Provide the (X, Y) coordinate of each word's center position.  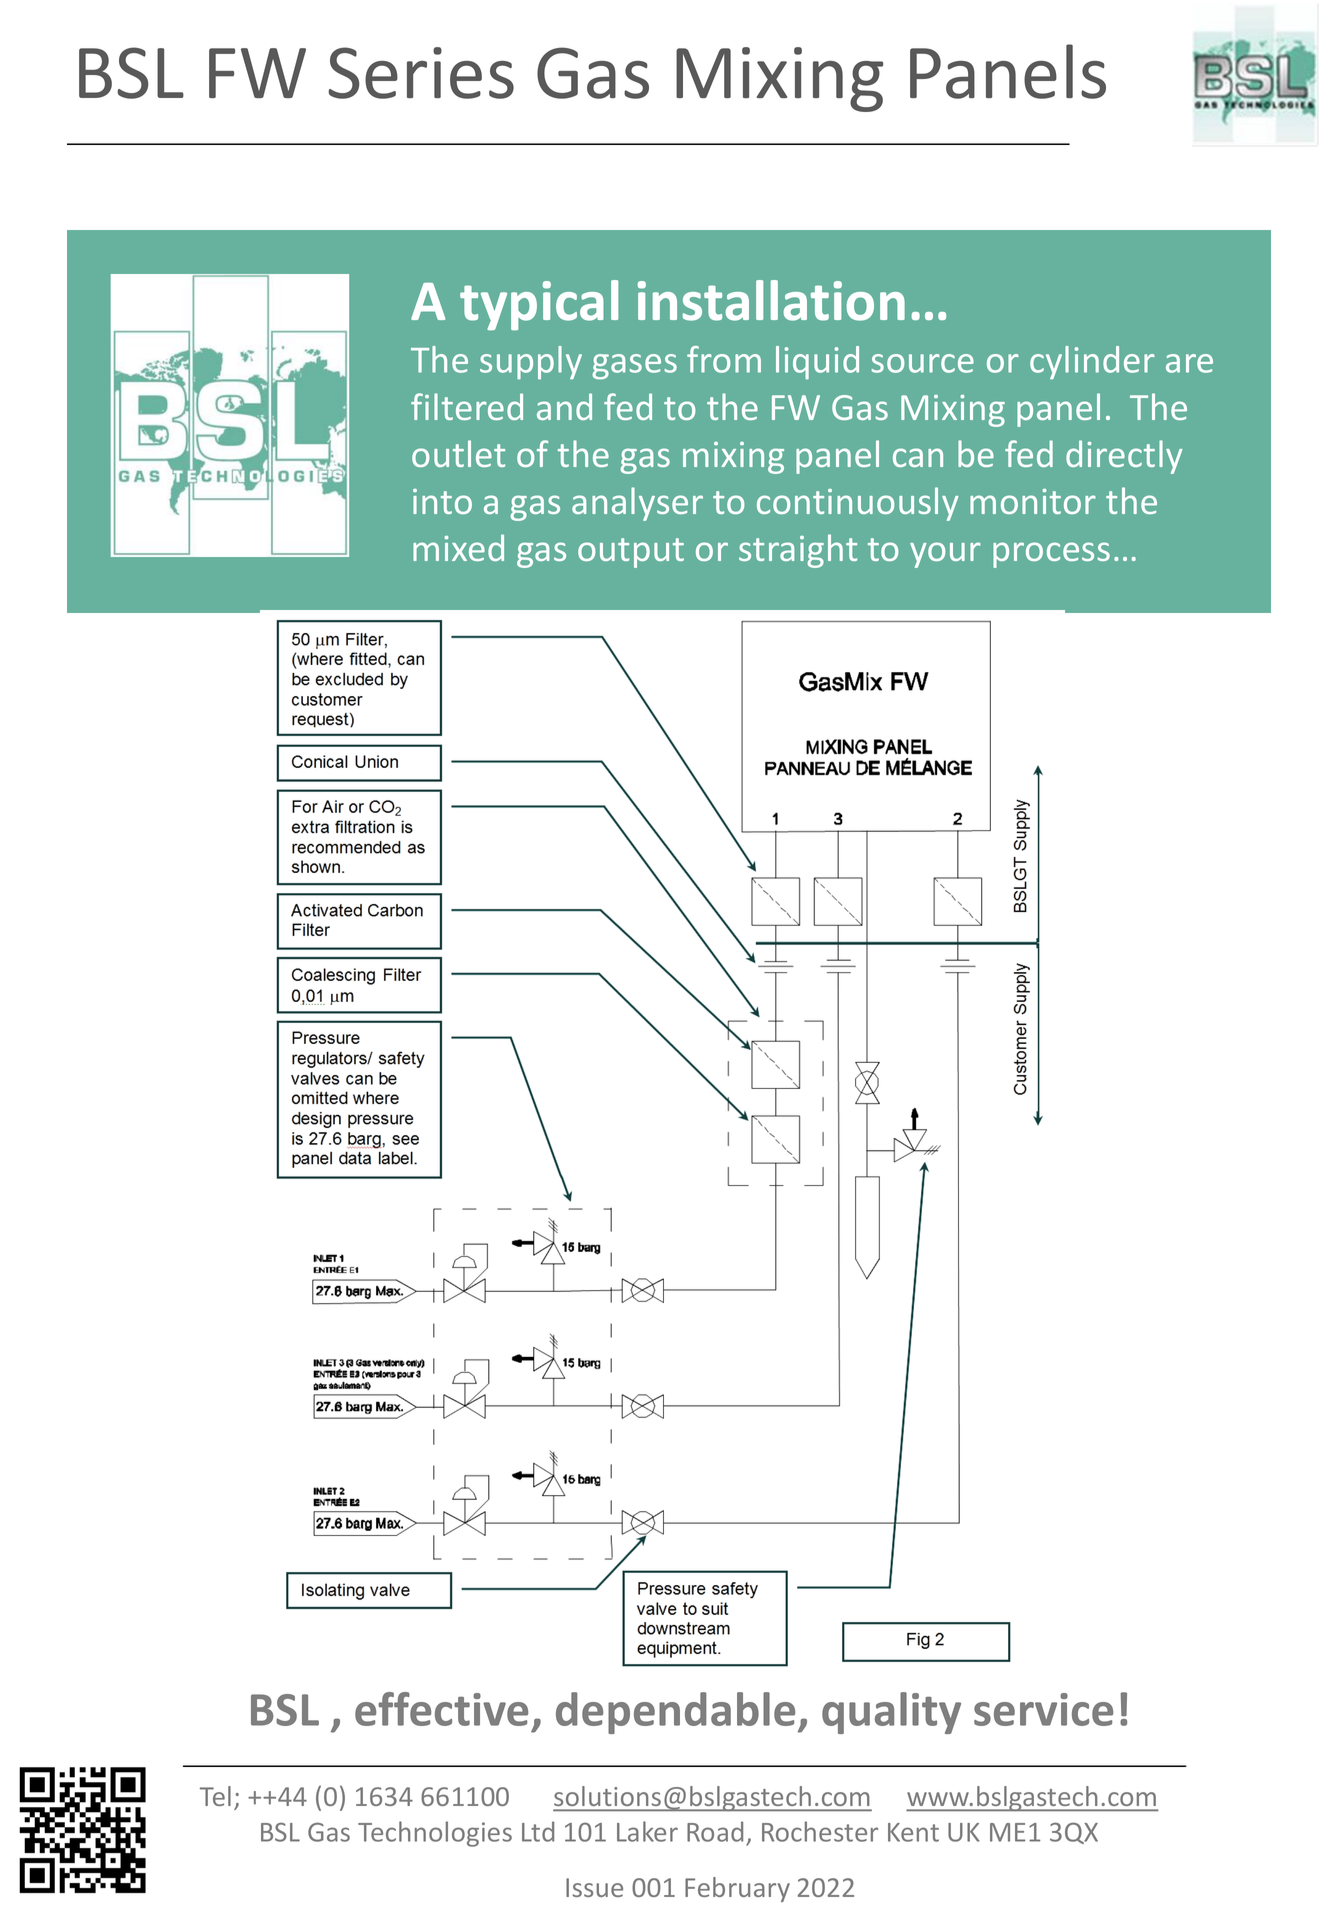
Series (421, 73)
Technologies (435, 1834)
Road (715, 1831)
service (1043, 1709)
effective (441, 1709)
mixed (458, 547)
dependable (675, 1713)
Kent (913, 1832)
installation (771, 300)
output (631, 553)
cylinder (1092, 363)
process (1051, 555)
